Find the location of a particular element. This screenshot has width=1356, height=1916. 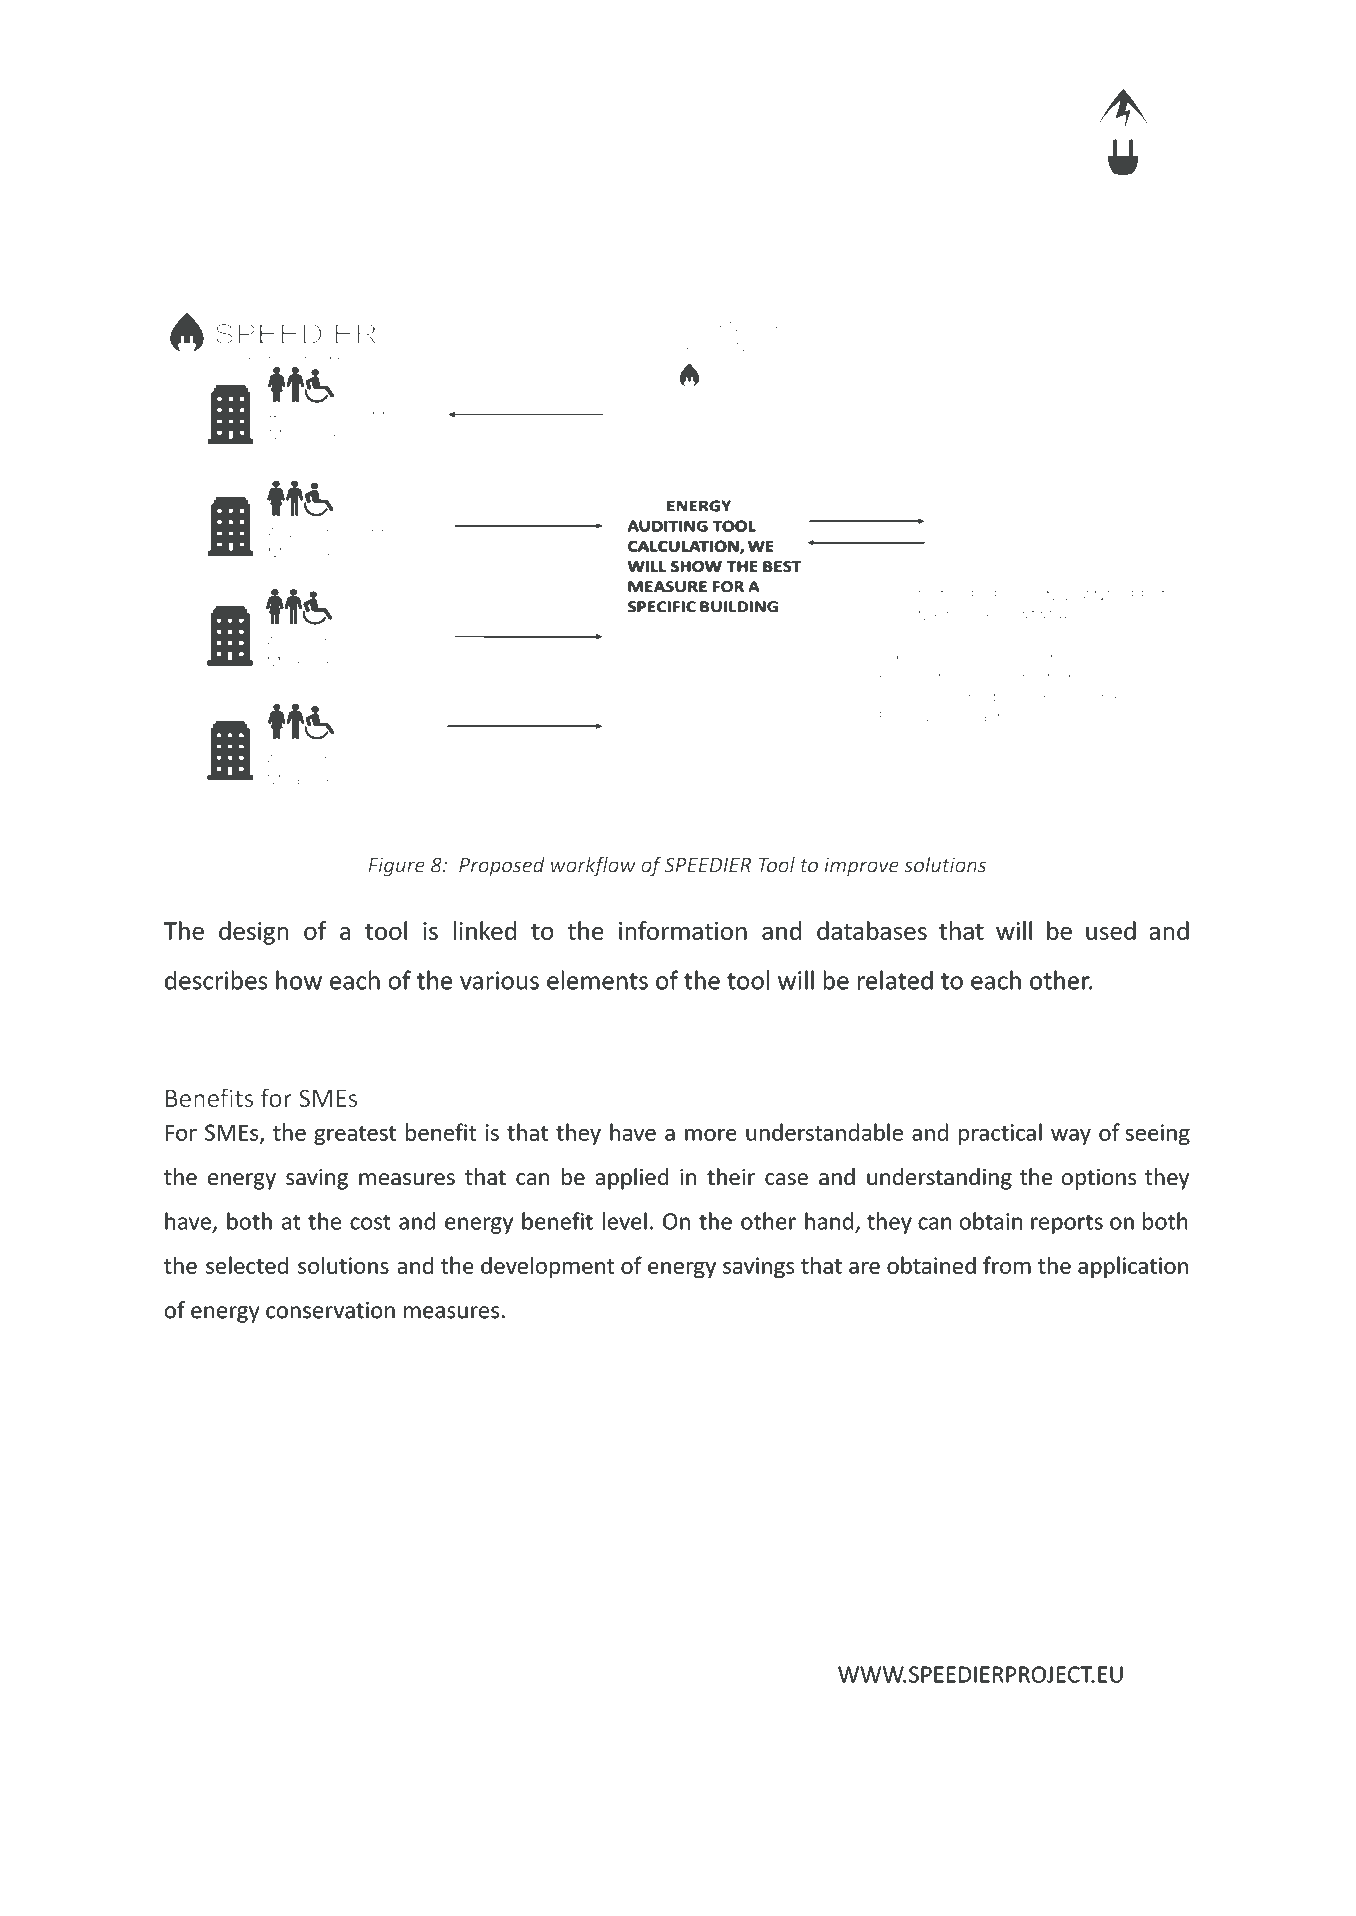

practical is located at coordinates (1000, 1134).
